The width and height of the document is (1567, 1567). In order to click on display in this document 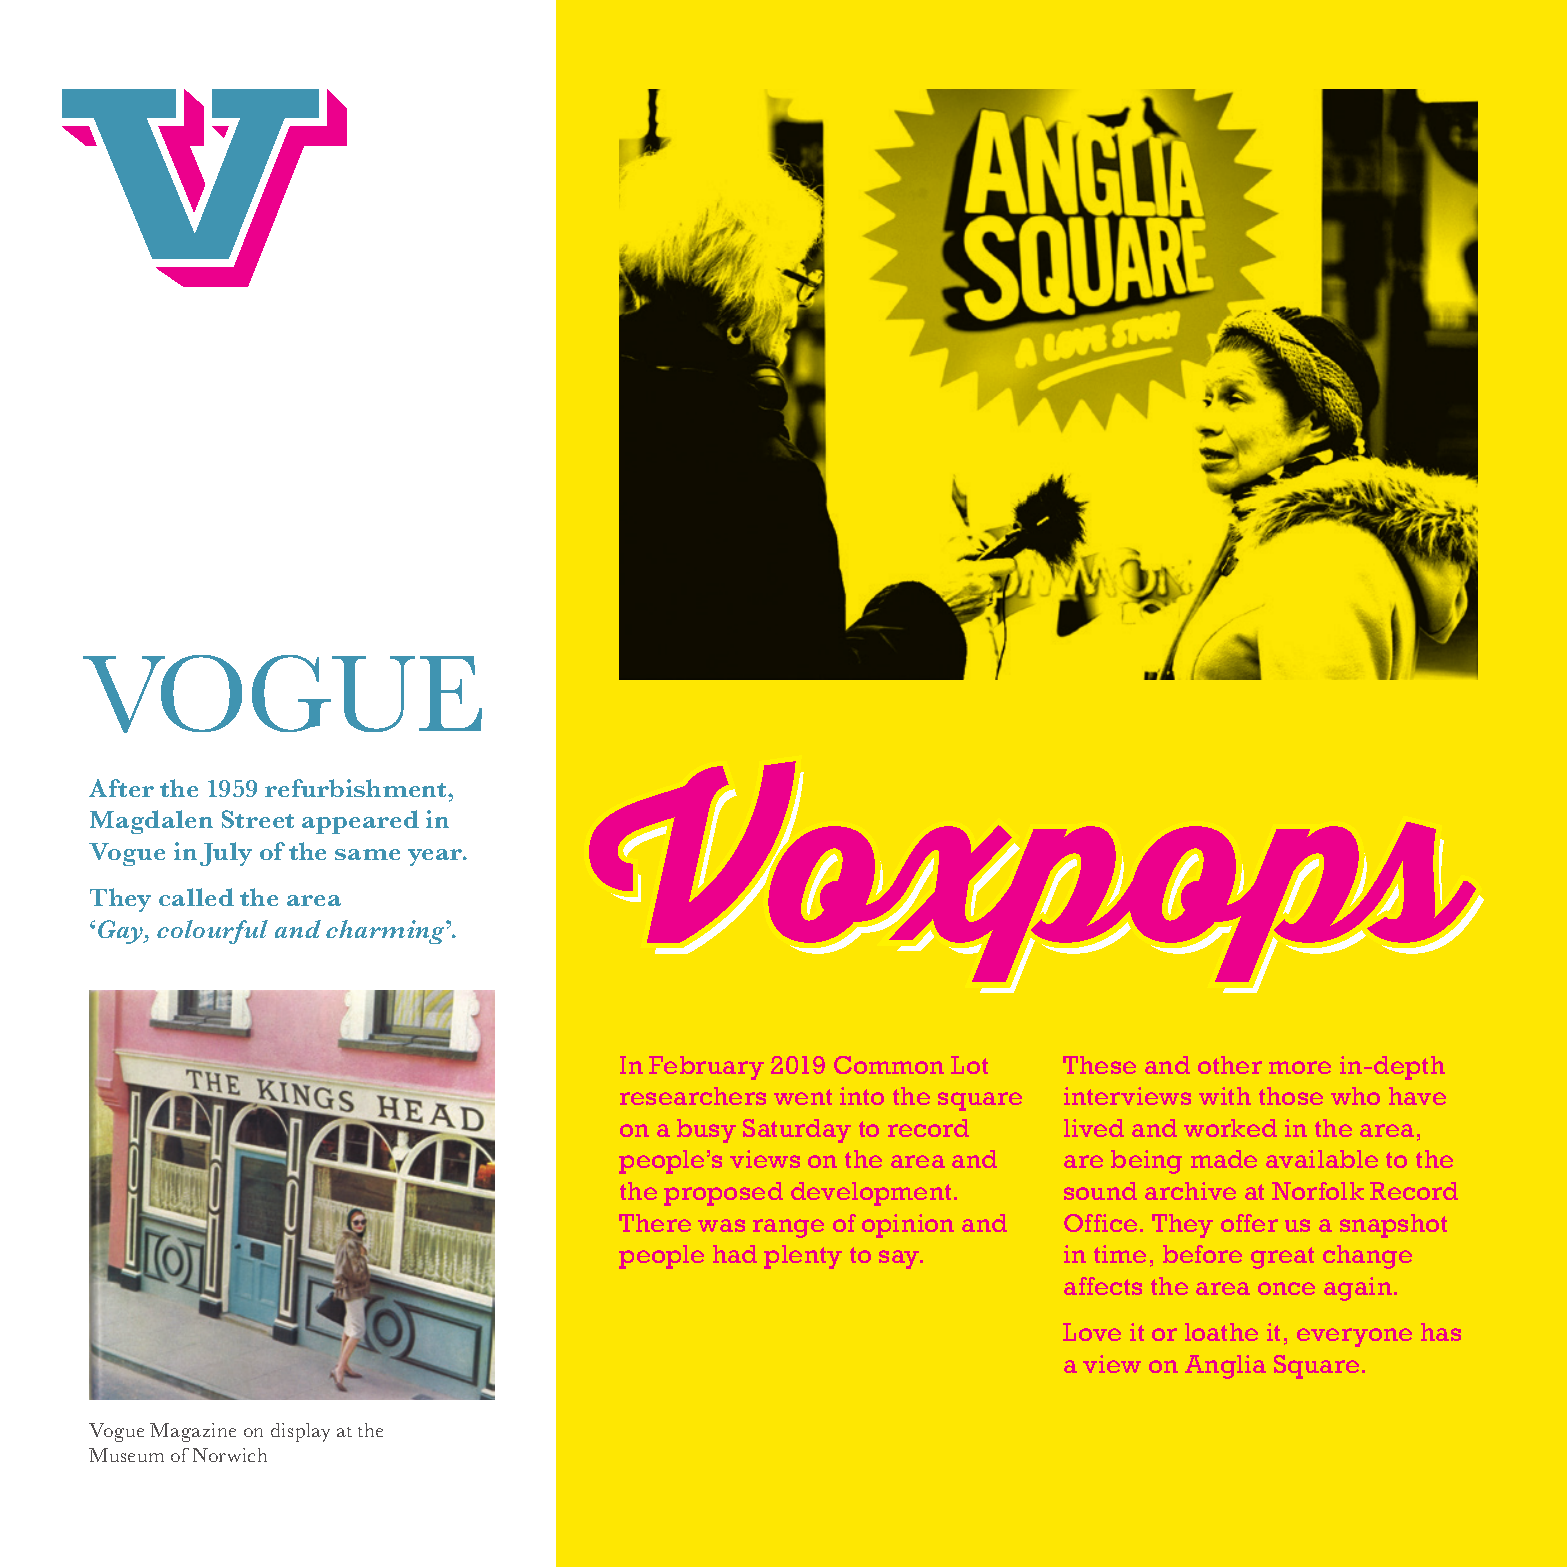, I will do `click(300, 1432)`.
